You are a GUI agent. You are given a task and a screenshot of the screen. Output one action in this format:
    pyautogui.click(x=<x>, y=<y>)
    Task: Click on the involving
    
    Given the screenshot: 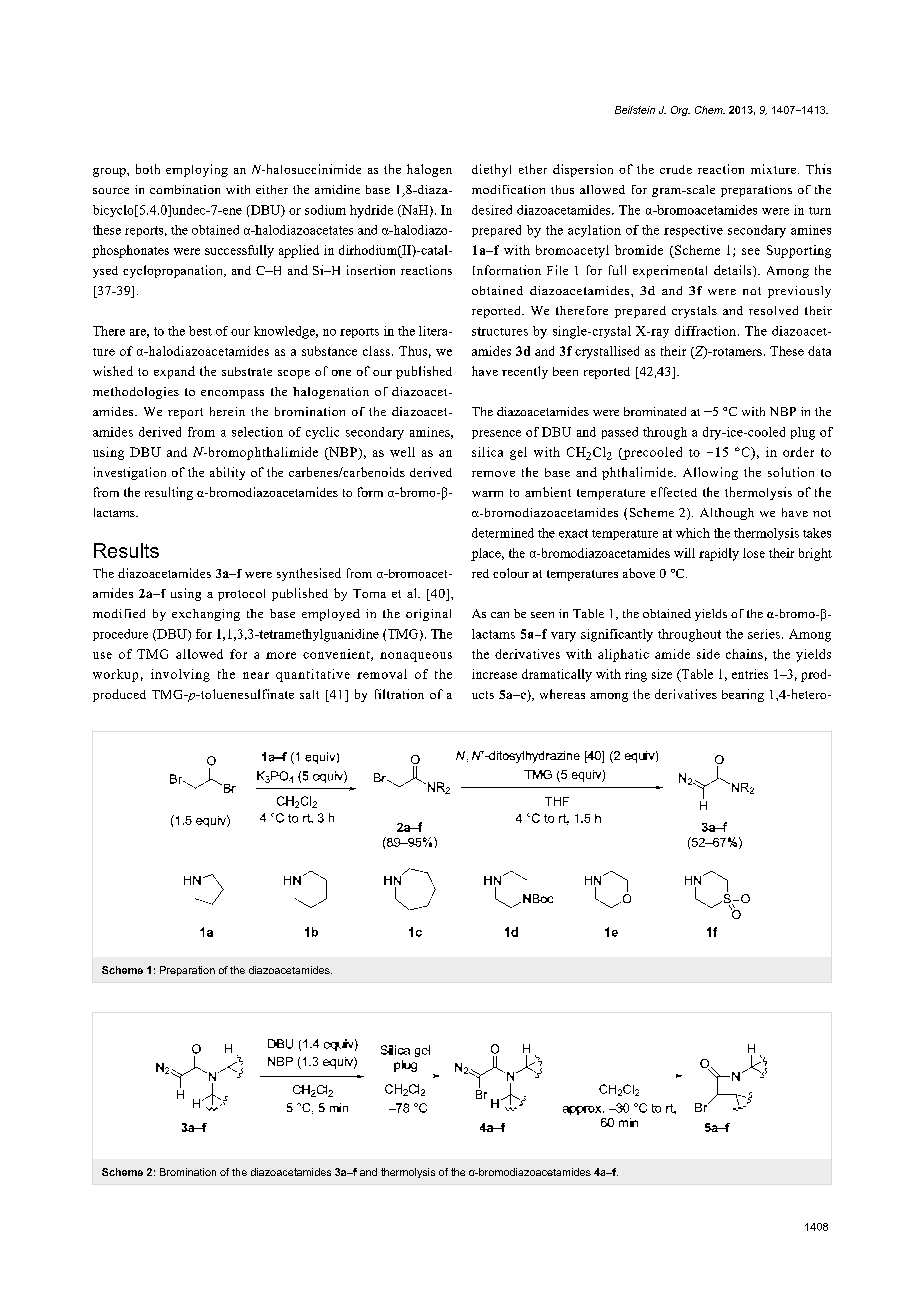 What is the action you would take?
    pyautogui.click(x=180, y=675)
